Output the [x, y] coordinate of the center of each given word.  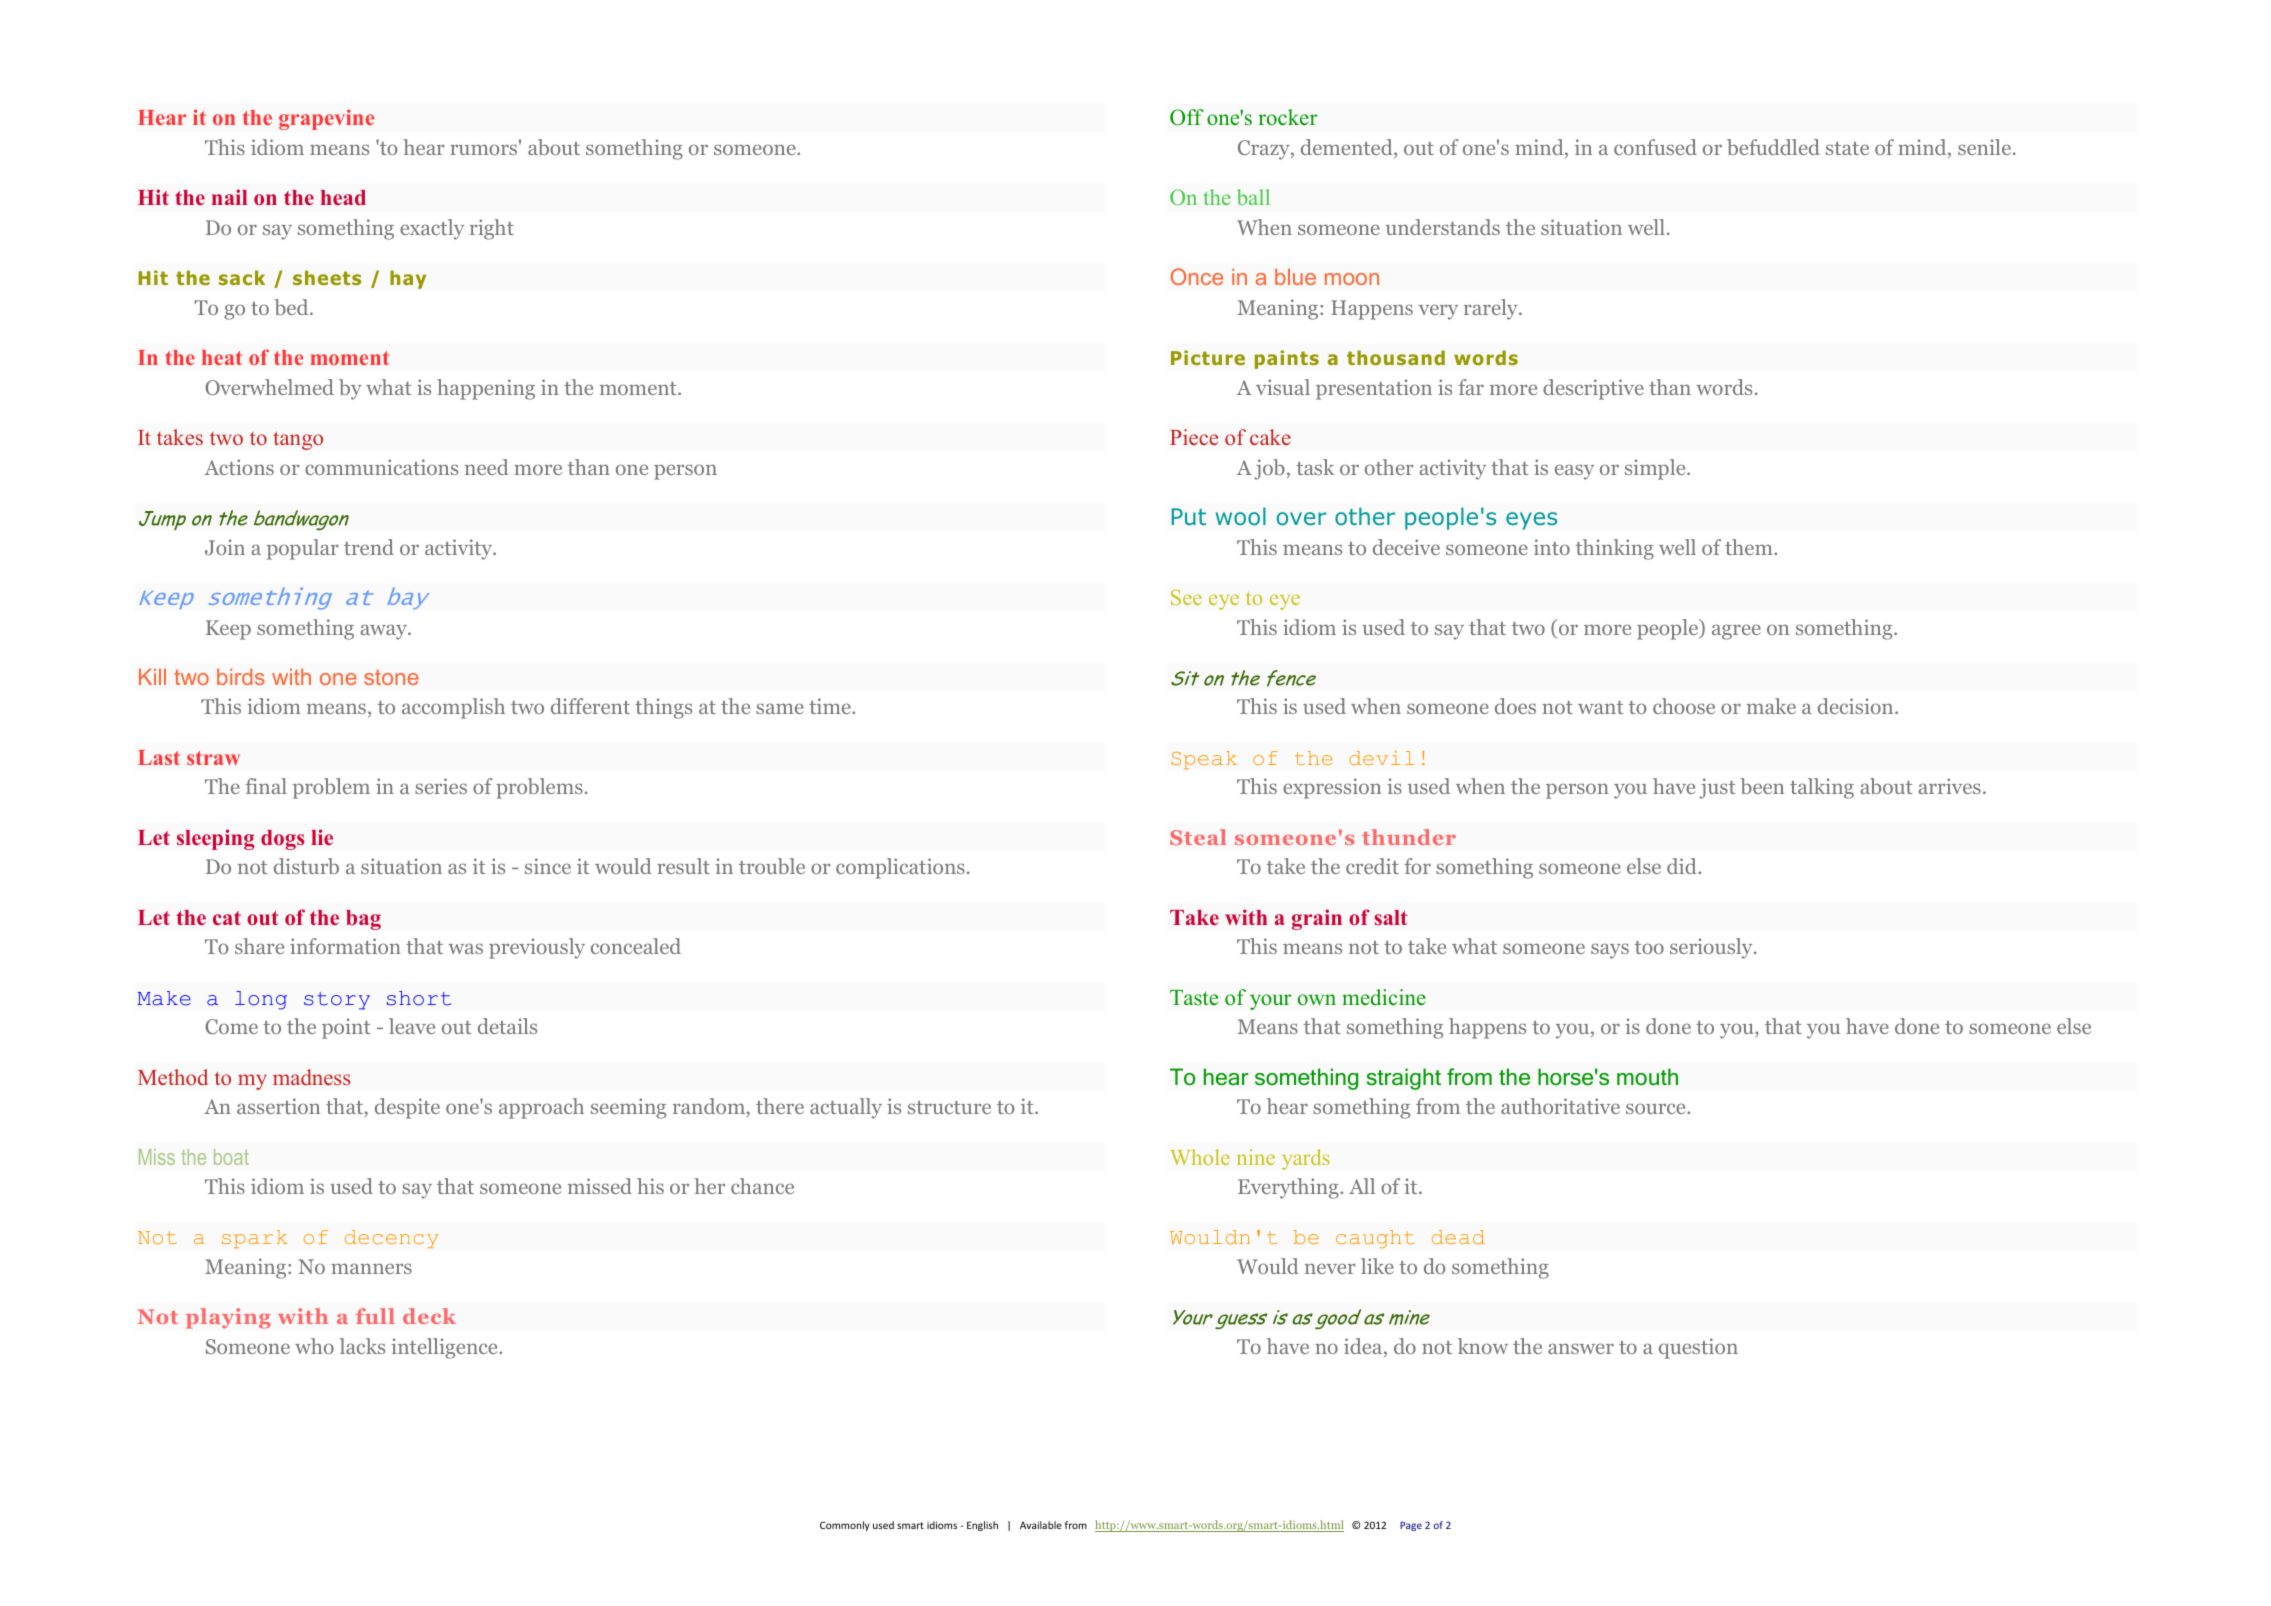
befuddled [1773, 147]
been [1762, 786]
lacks [362, 1346]
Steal [1198, 837]
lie [322, 837]
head [343, 197]
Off [1187, 117]
